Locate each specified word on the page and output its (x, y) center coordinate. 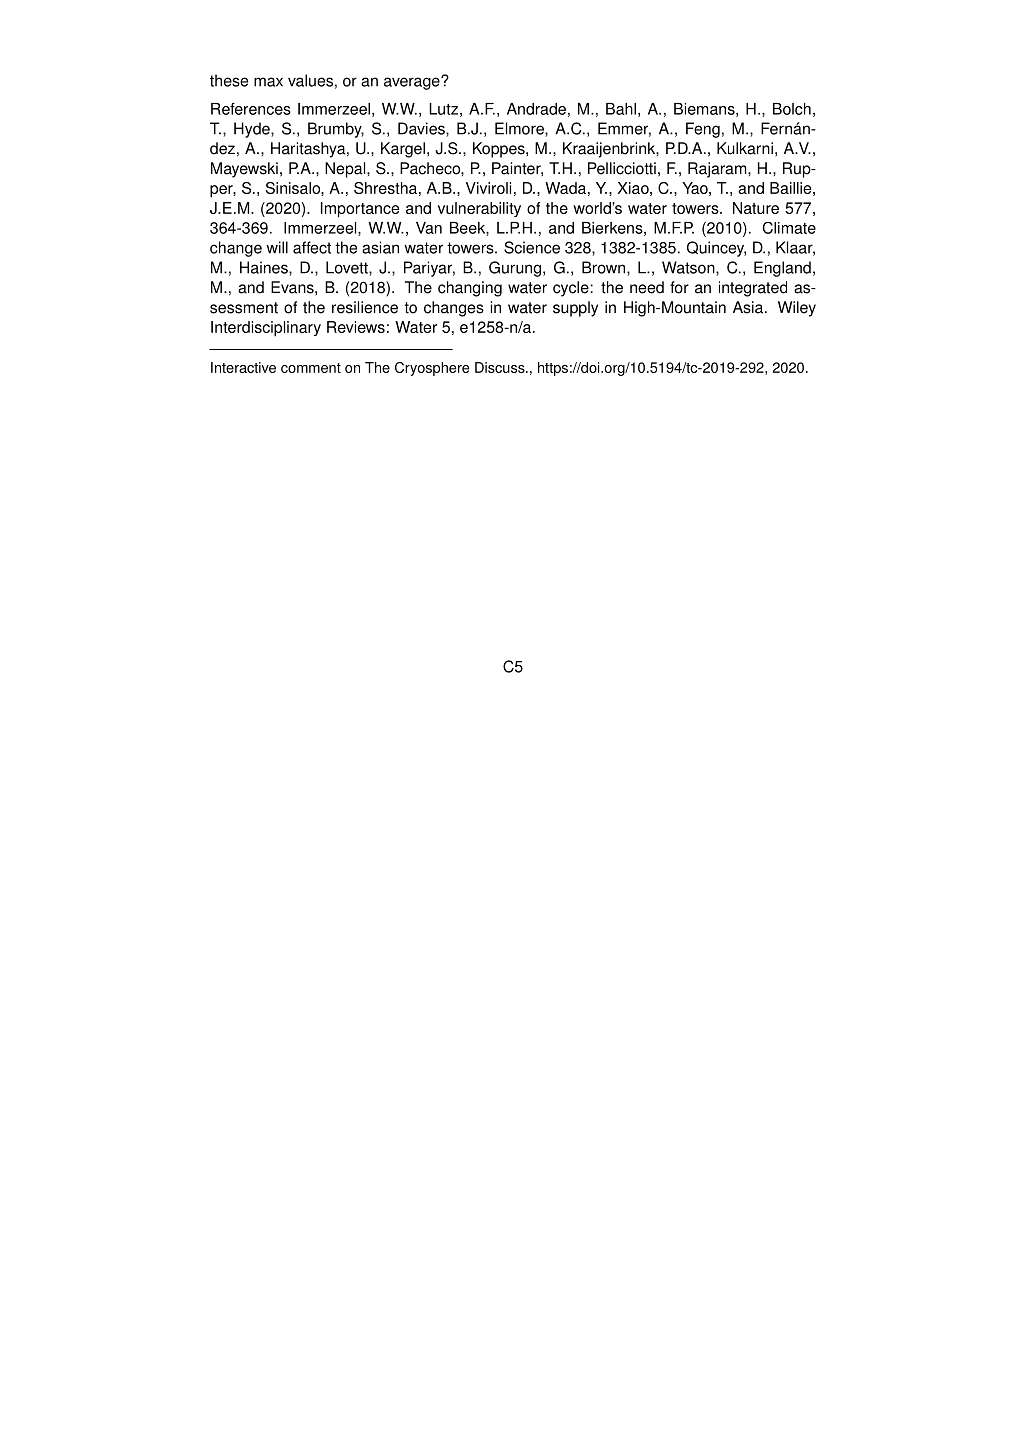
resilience (365, 307)
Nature (756, 208)
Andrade (536, 109)
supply (575, 309)
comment (311, 368)
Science (532, 247)
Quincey (716, 249)
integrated (753, 289)
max (268, 82)
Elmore (520, 129)
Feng (703, 130)
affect (312, 247)
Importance (360, 210)
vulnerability (479, 209)
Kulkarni (745, 148)
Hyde (253, 130)
